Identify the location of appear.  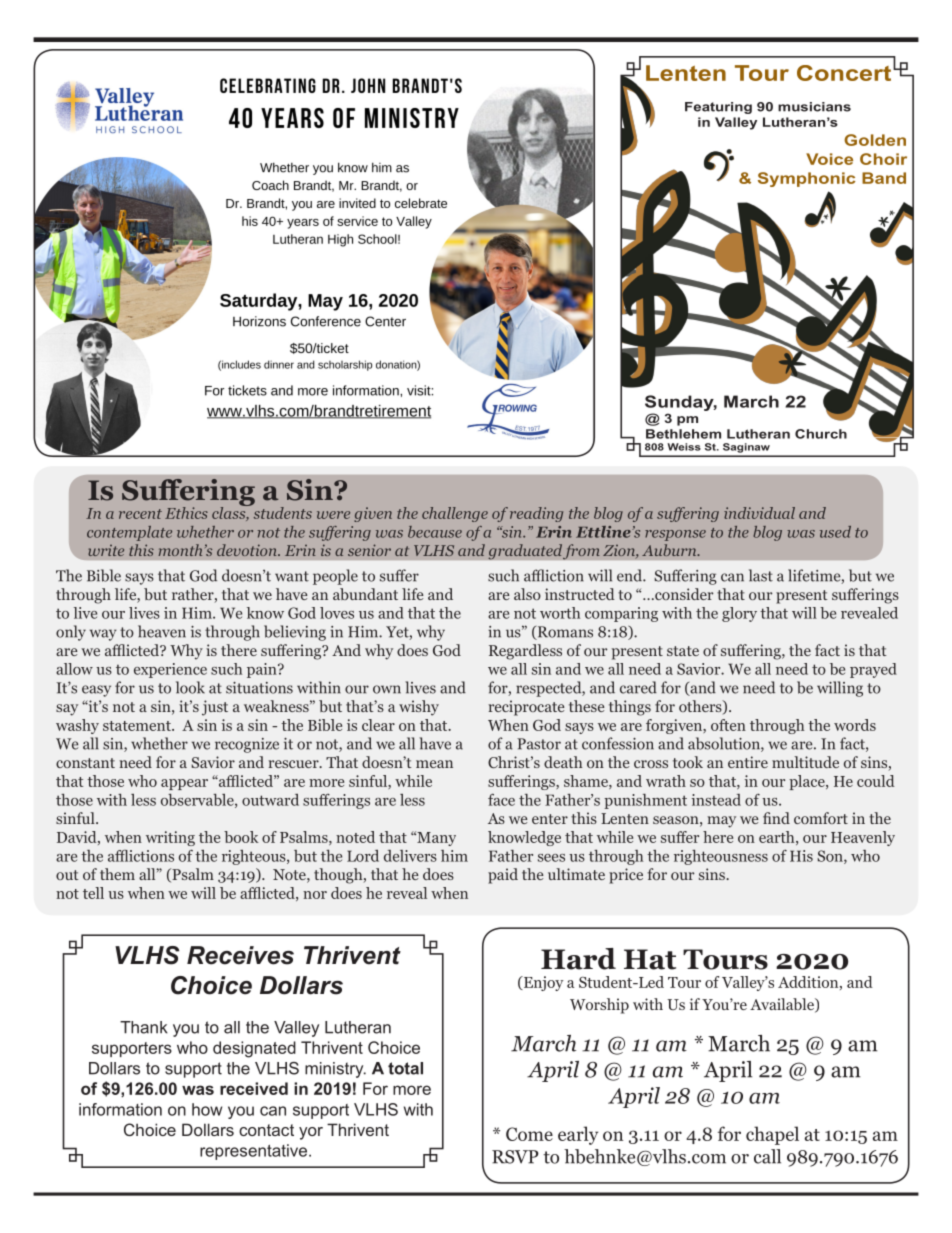
(184, 784).
